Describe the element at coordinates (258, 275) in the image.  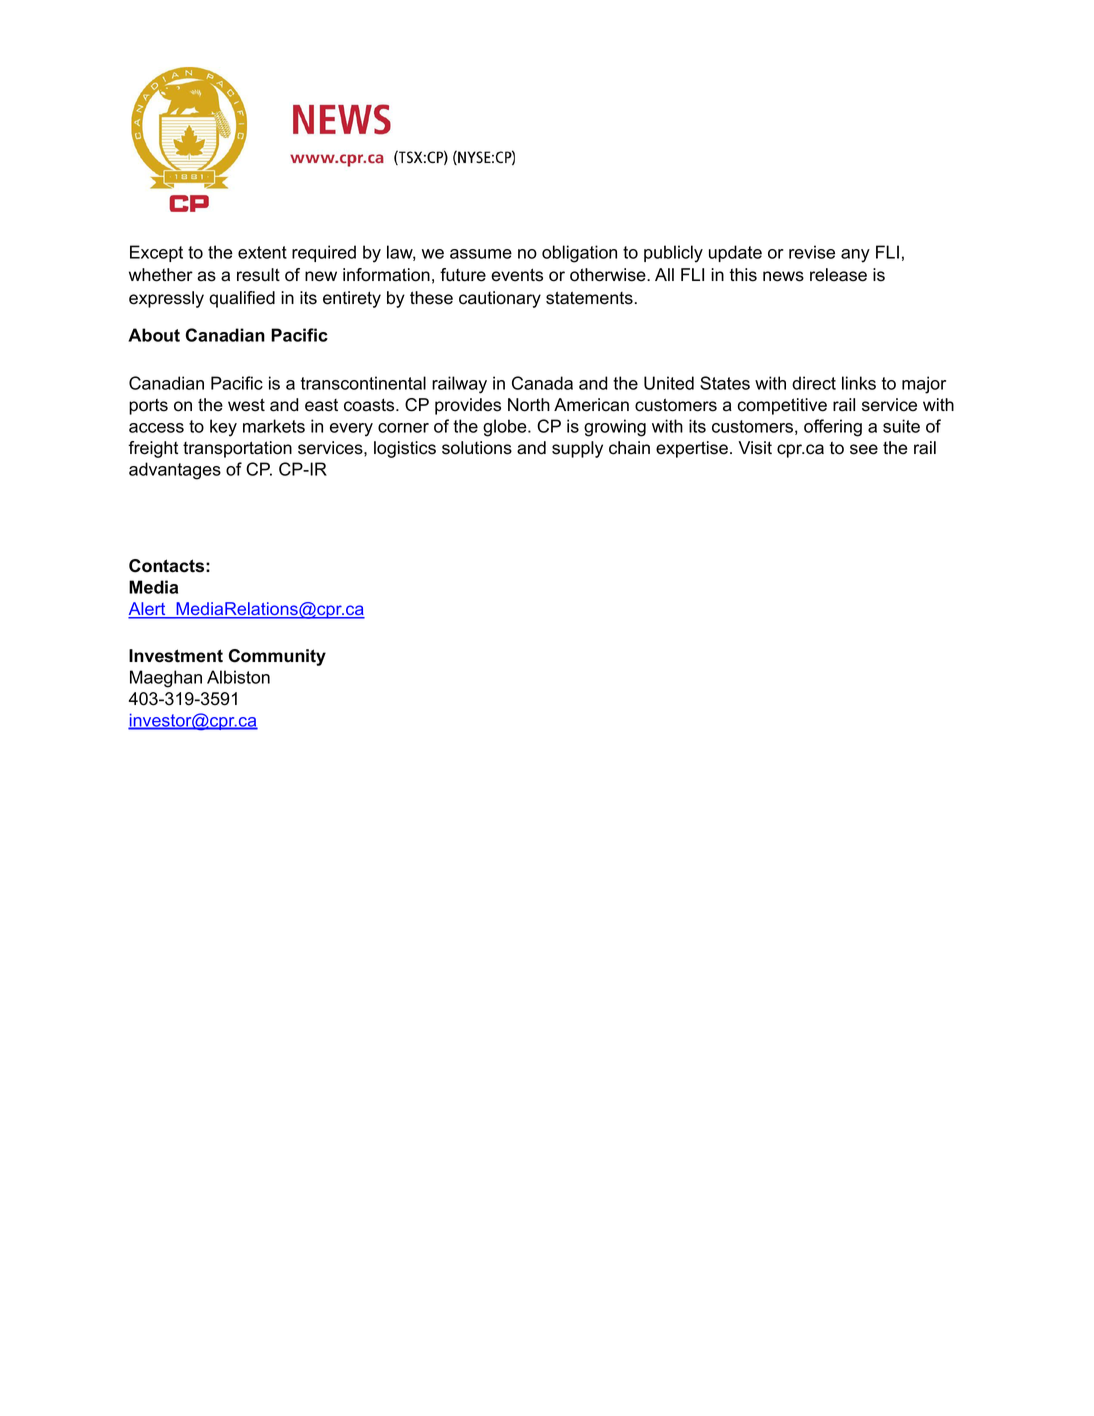
I see `result` at that location.
